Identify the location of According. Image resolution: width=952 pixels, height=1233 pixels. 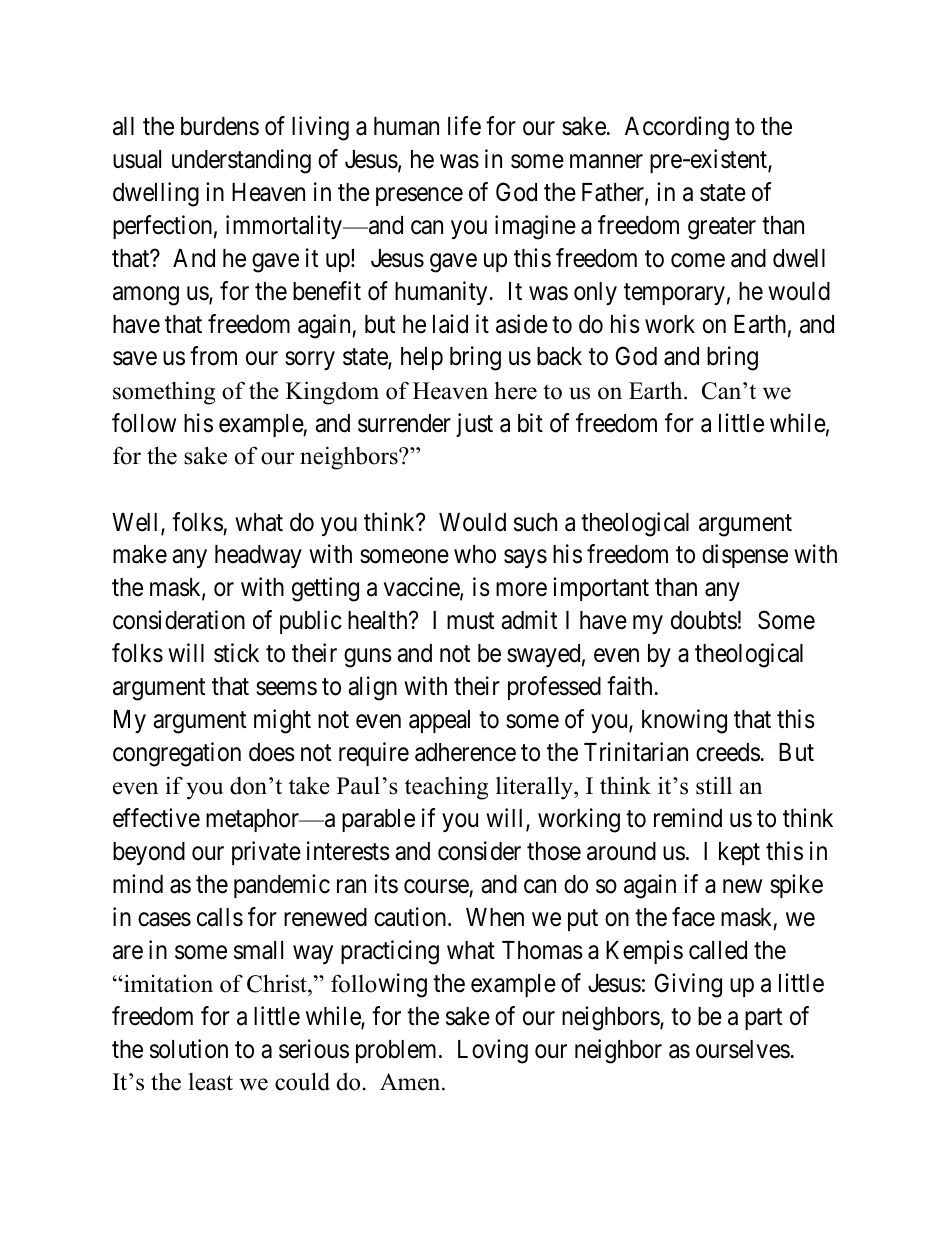
(677, 128).
